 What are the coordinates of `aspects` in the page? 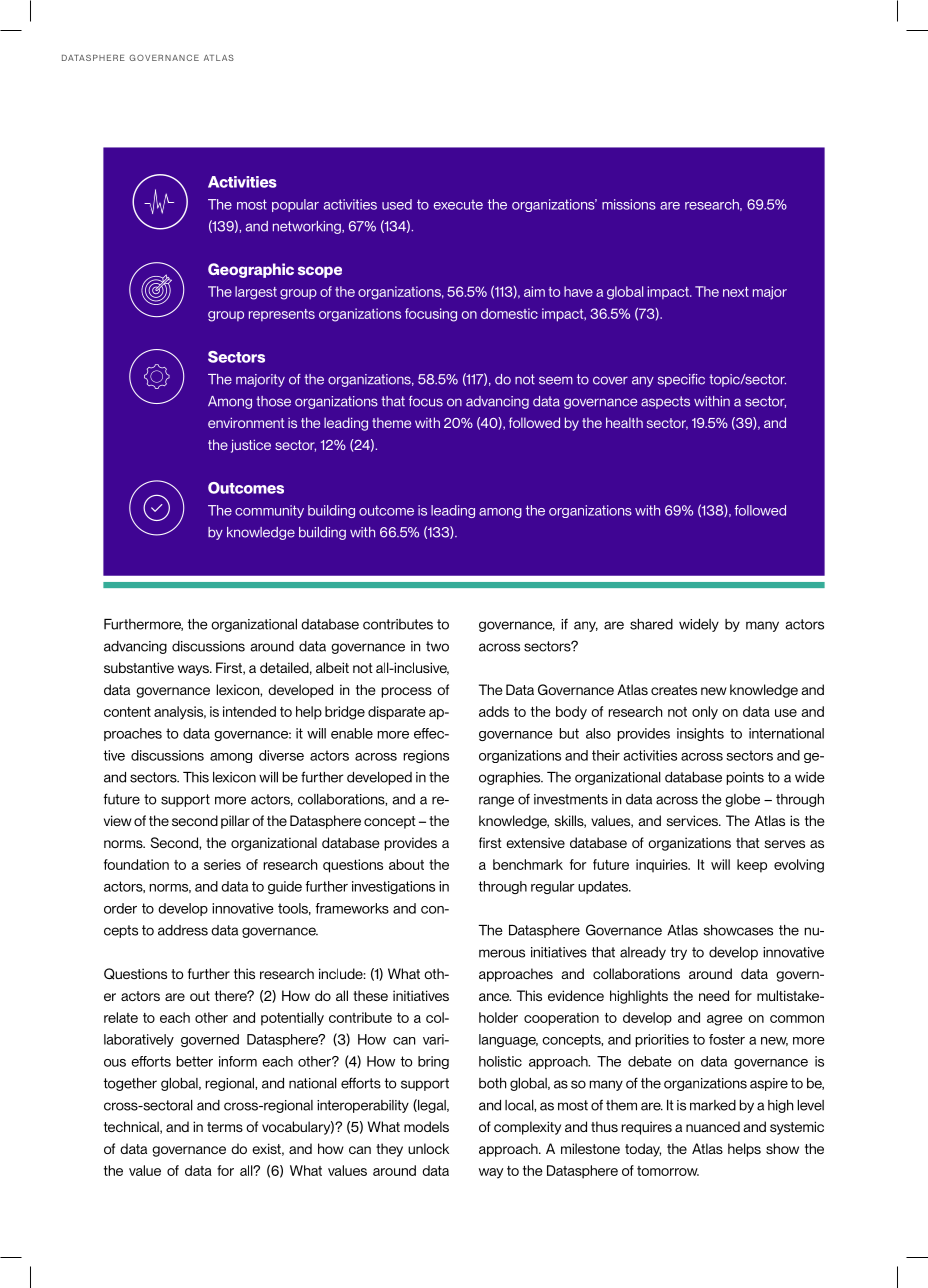 It's located at (665, 402).
